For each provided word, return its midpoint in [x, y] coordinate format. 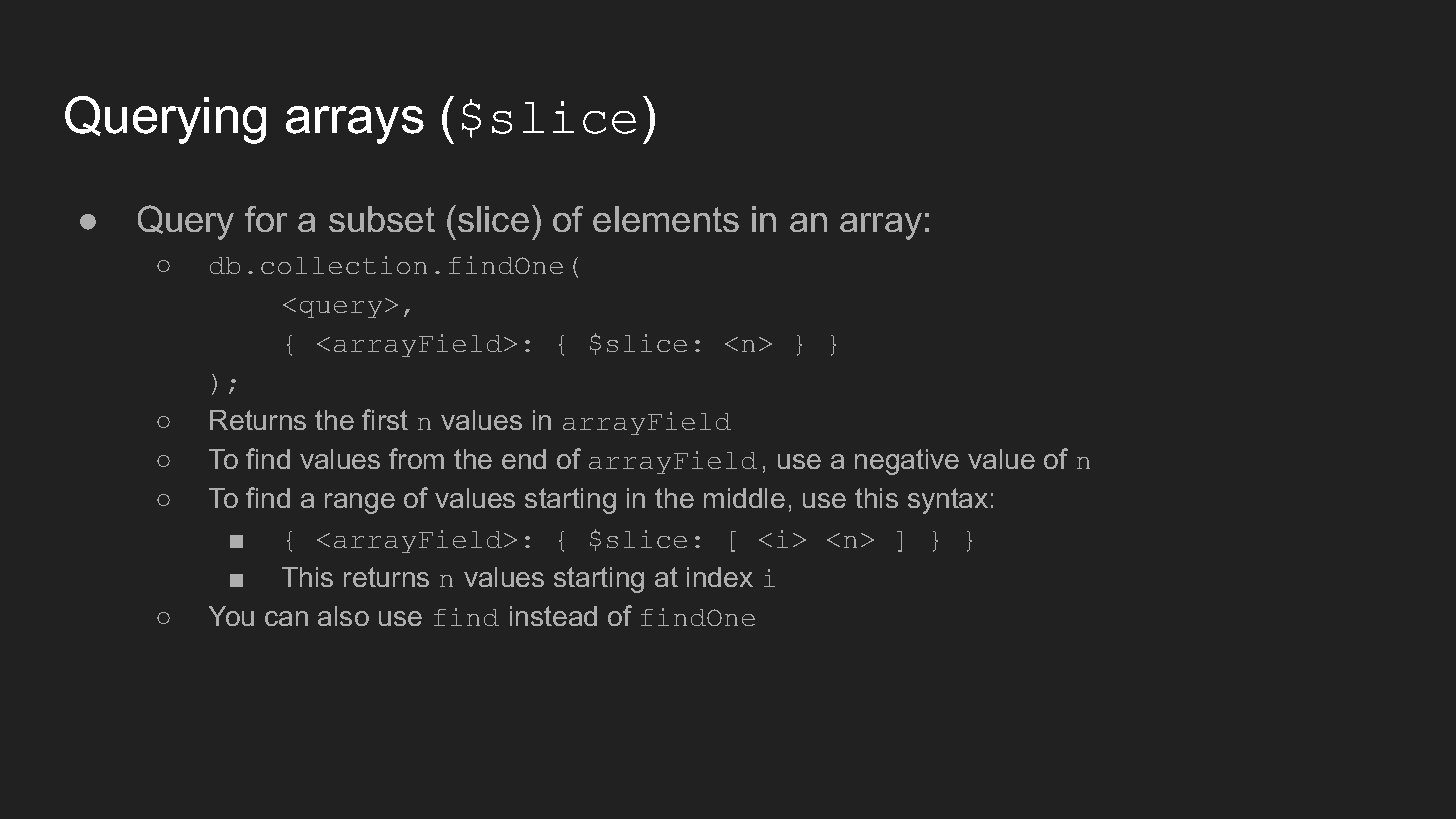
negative [907, 462]
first [385, 419]
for [266, 219]
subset [382, 219]
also [343, 616]
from [416, 458]
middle [744, 498]
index [720, 577]
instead [553, 616]
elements [666, 219]
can [286, 618]
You [231, 616]
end [524, 459]
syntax [948, 501]
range [360, 503]
